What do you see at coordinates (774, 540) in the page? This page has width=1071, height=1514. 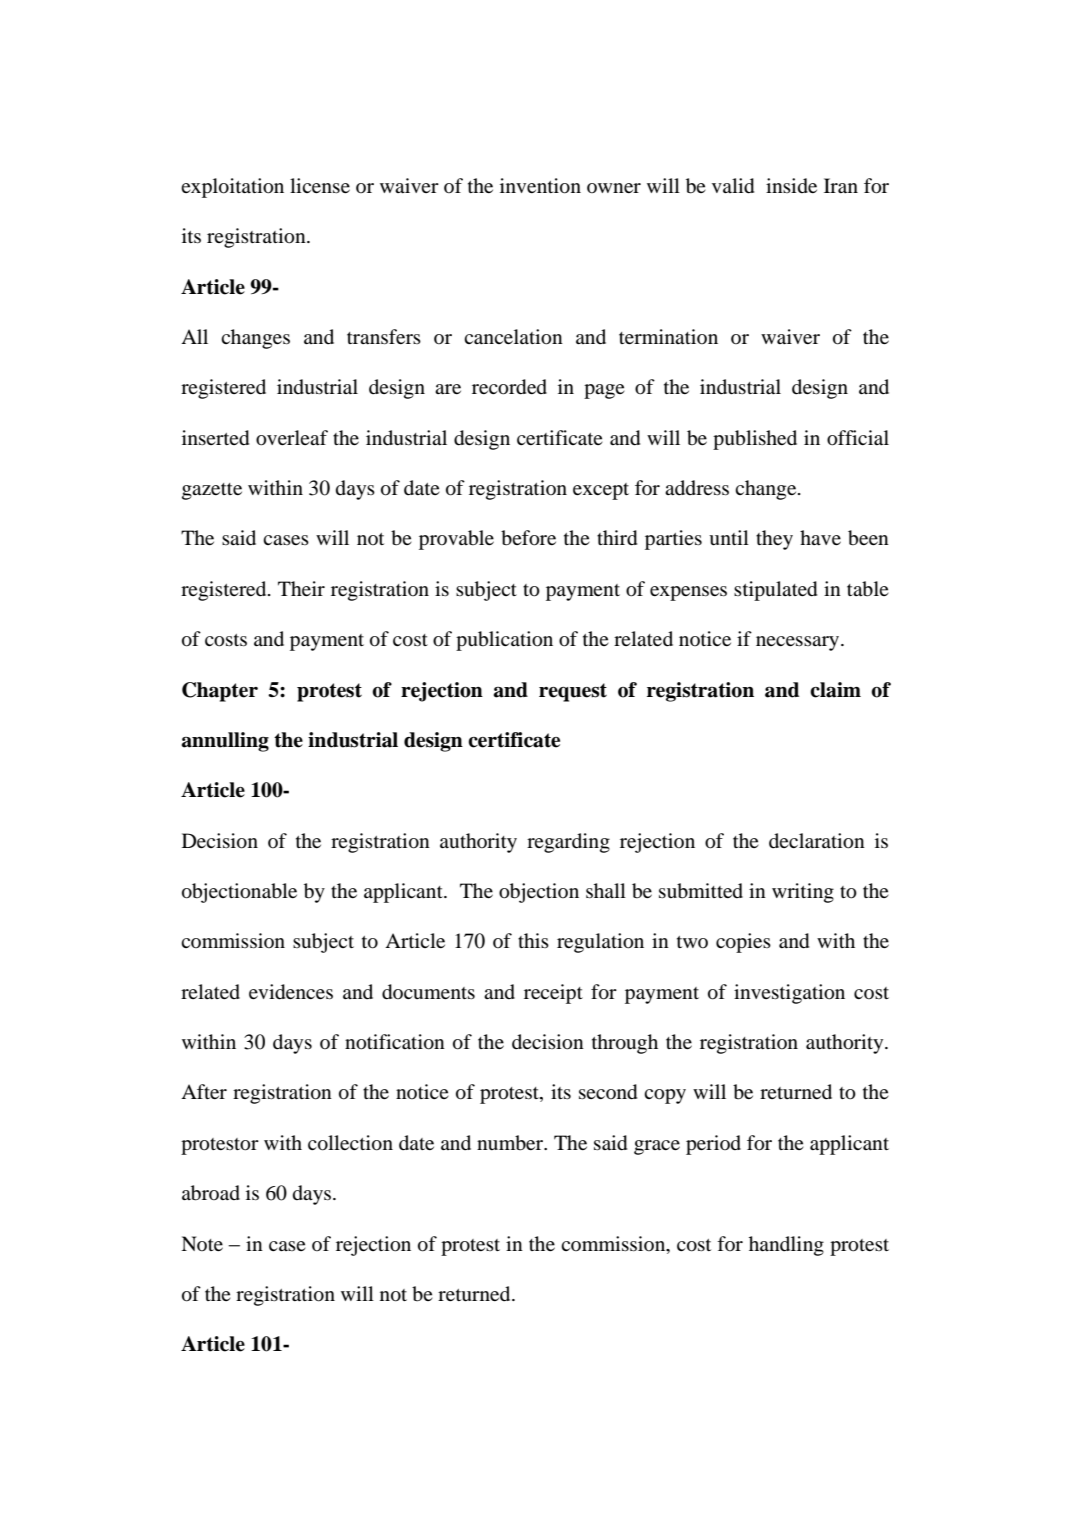 I see `they` at bounding box center [774, 540].
